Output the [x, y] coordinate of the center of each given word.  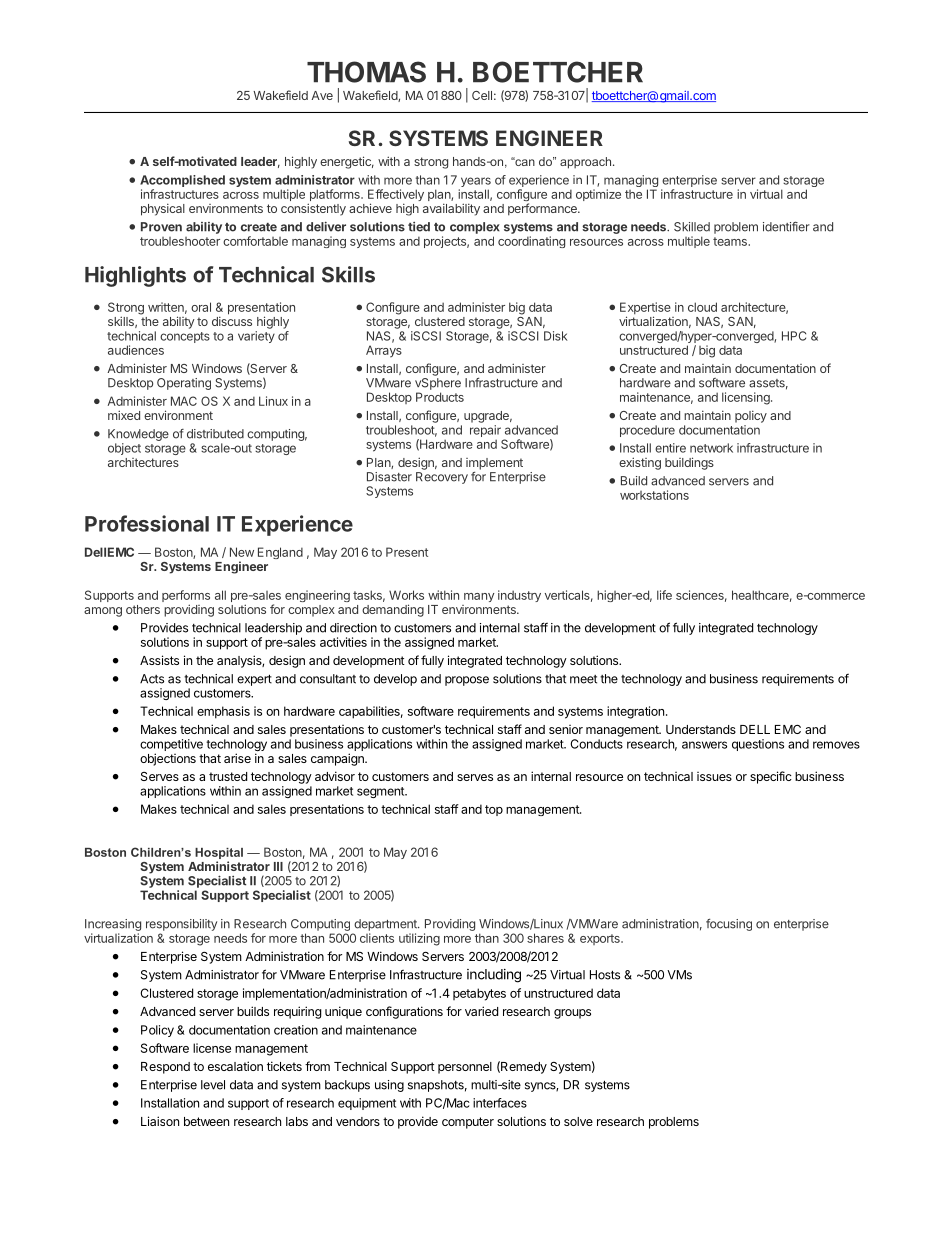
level [213, 1085]
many [479, 597]
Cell [482, 95]
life [664, 595]
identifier [786, 227]
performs [186, 597]
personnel [465, 1068]
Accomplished [182, 181]
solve [578, 1121]
